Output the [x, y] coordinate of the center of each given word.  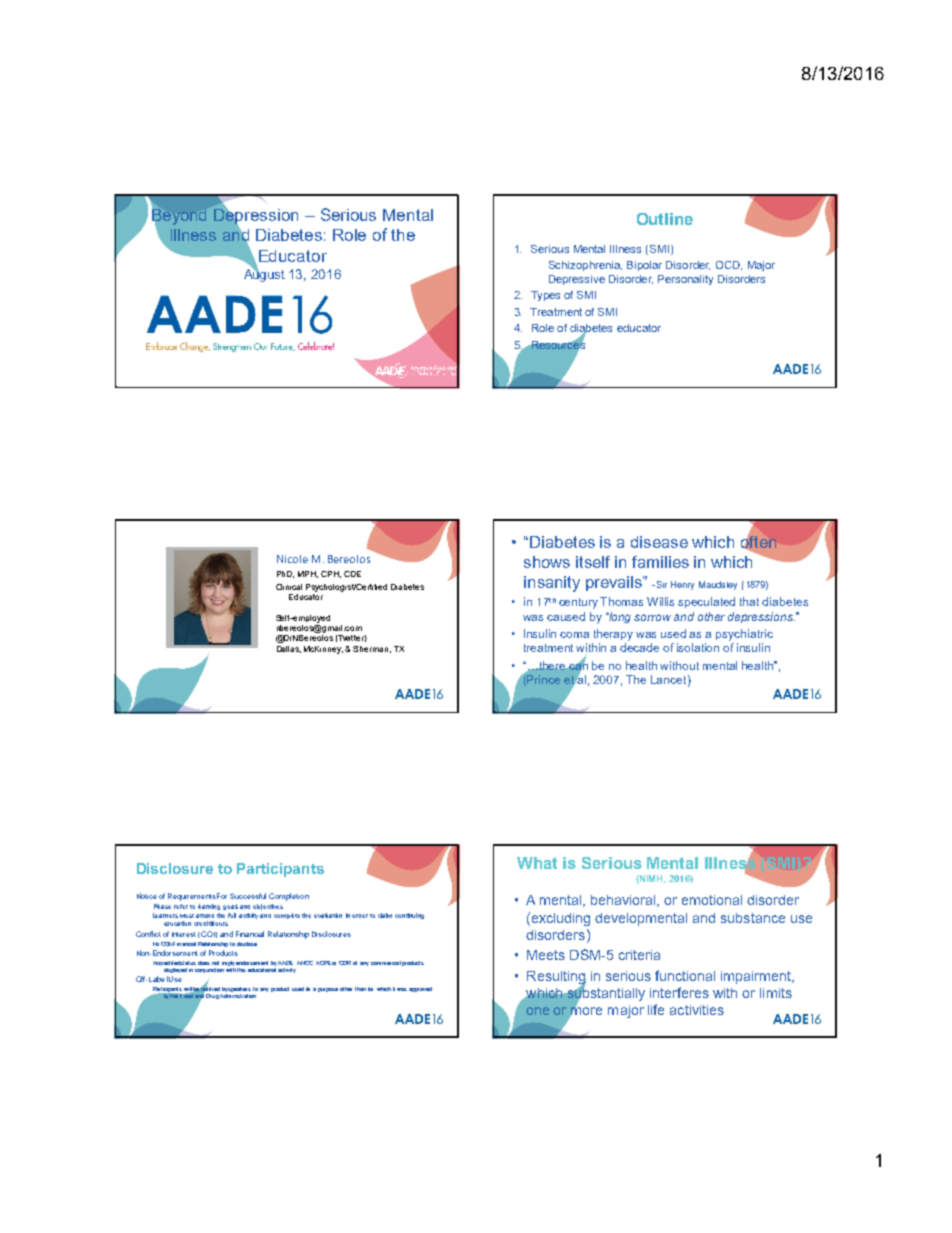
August [264, 274]
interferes [679, 992]
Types [545, 296]
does [204, 963]
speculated [706, 602]
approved [420, 989]
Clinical [289, 587]
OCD [729, 265]
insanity [552, 584]
